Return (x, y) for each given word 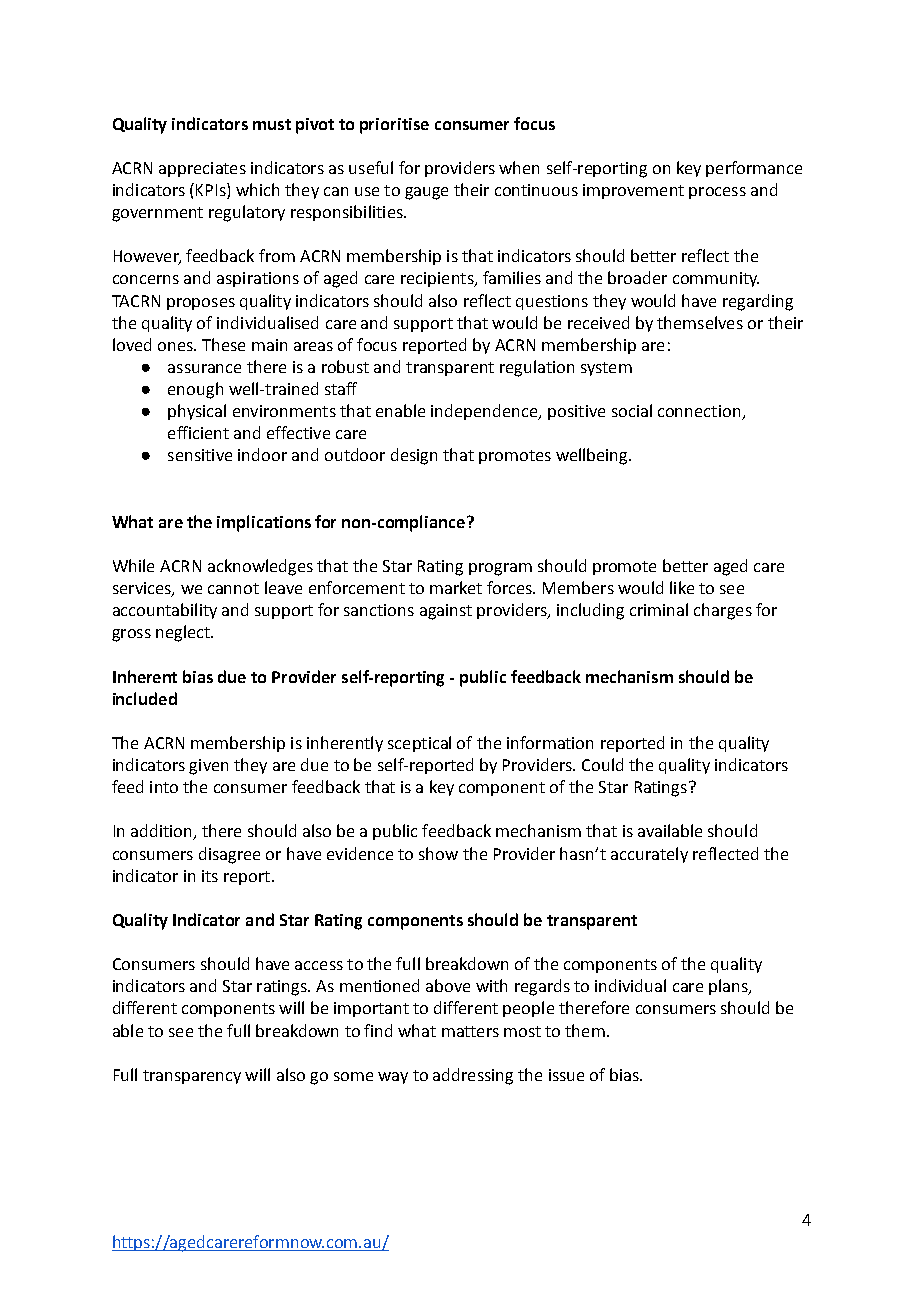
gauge (426, 193)
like (682, 587)
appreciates (202, 169)
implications (264, 523)
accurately (649, 855)
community (716, 279)
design (414, 456)
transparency (192, 1077)
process (717, 193)
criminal (659, 609)
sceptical (419, 744)
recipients (438, 279)
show (438, 853)
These (223, 344)
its (210, 876)
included (145, 698)
